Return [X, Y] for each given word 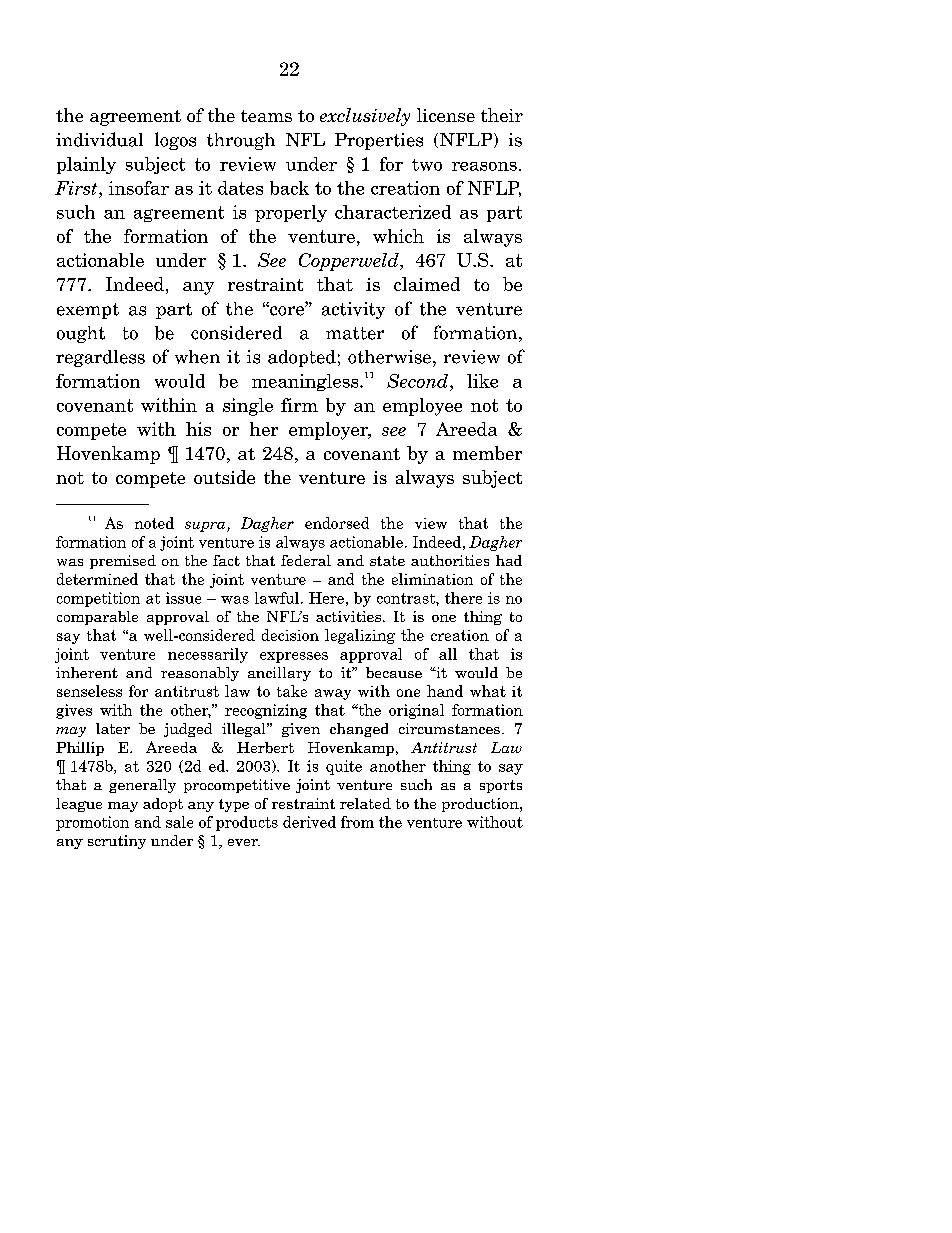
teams [266, 116]
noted [154, 523]
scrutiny [117, 842]
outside [224, 477]
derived [309, 822]
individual [99, 139]
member [487, 453]
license [446, 115]
